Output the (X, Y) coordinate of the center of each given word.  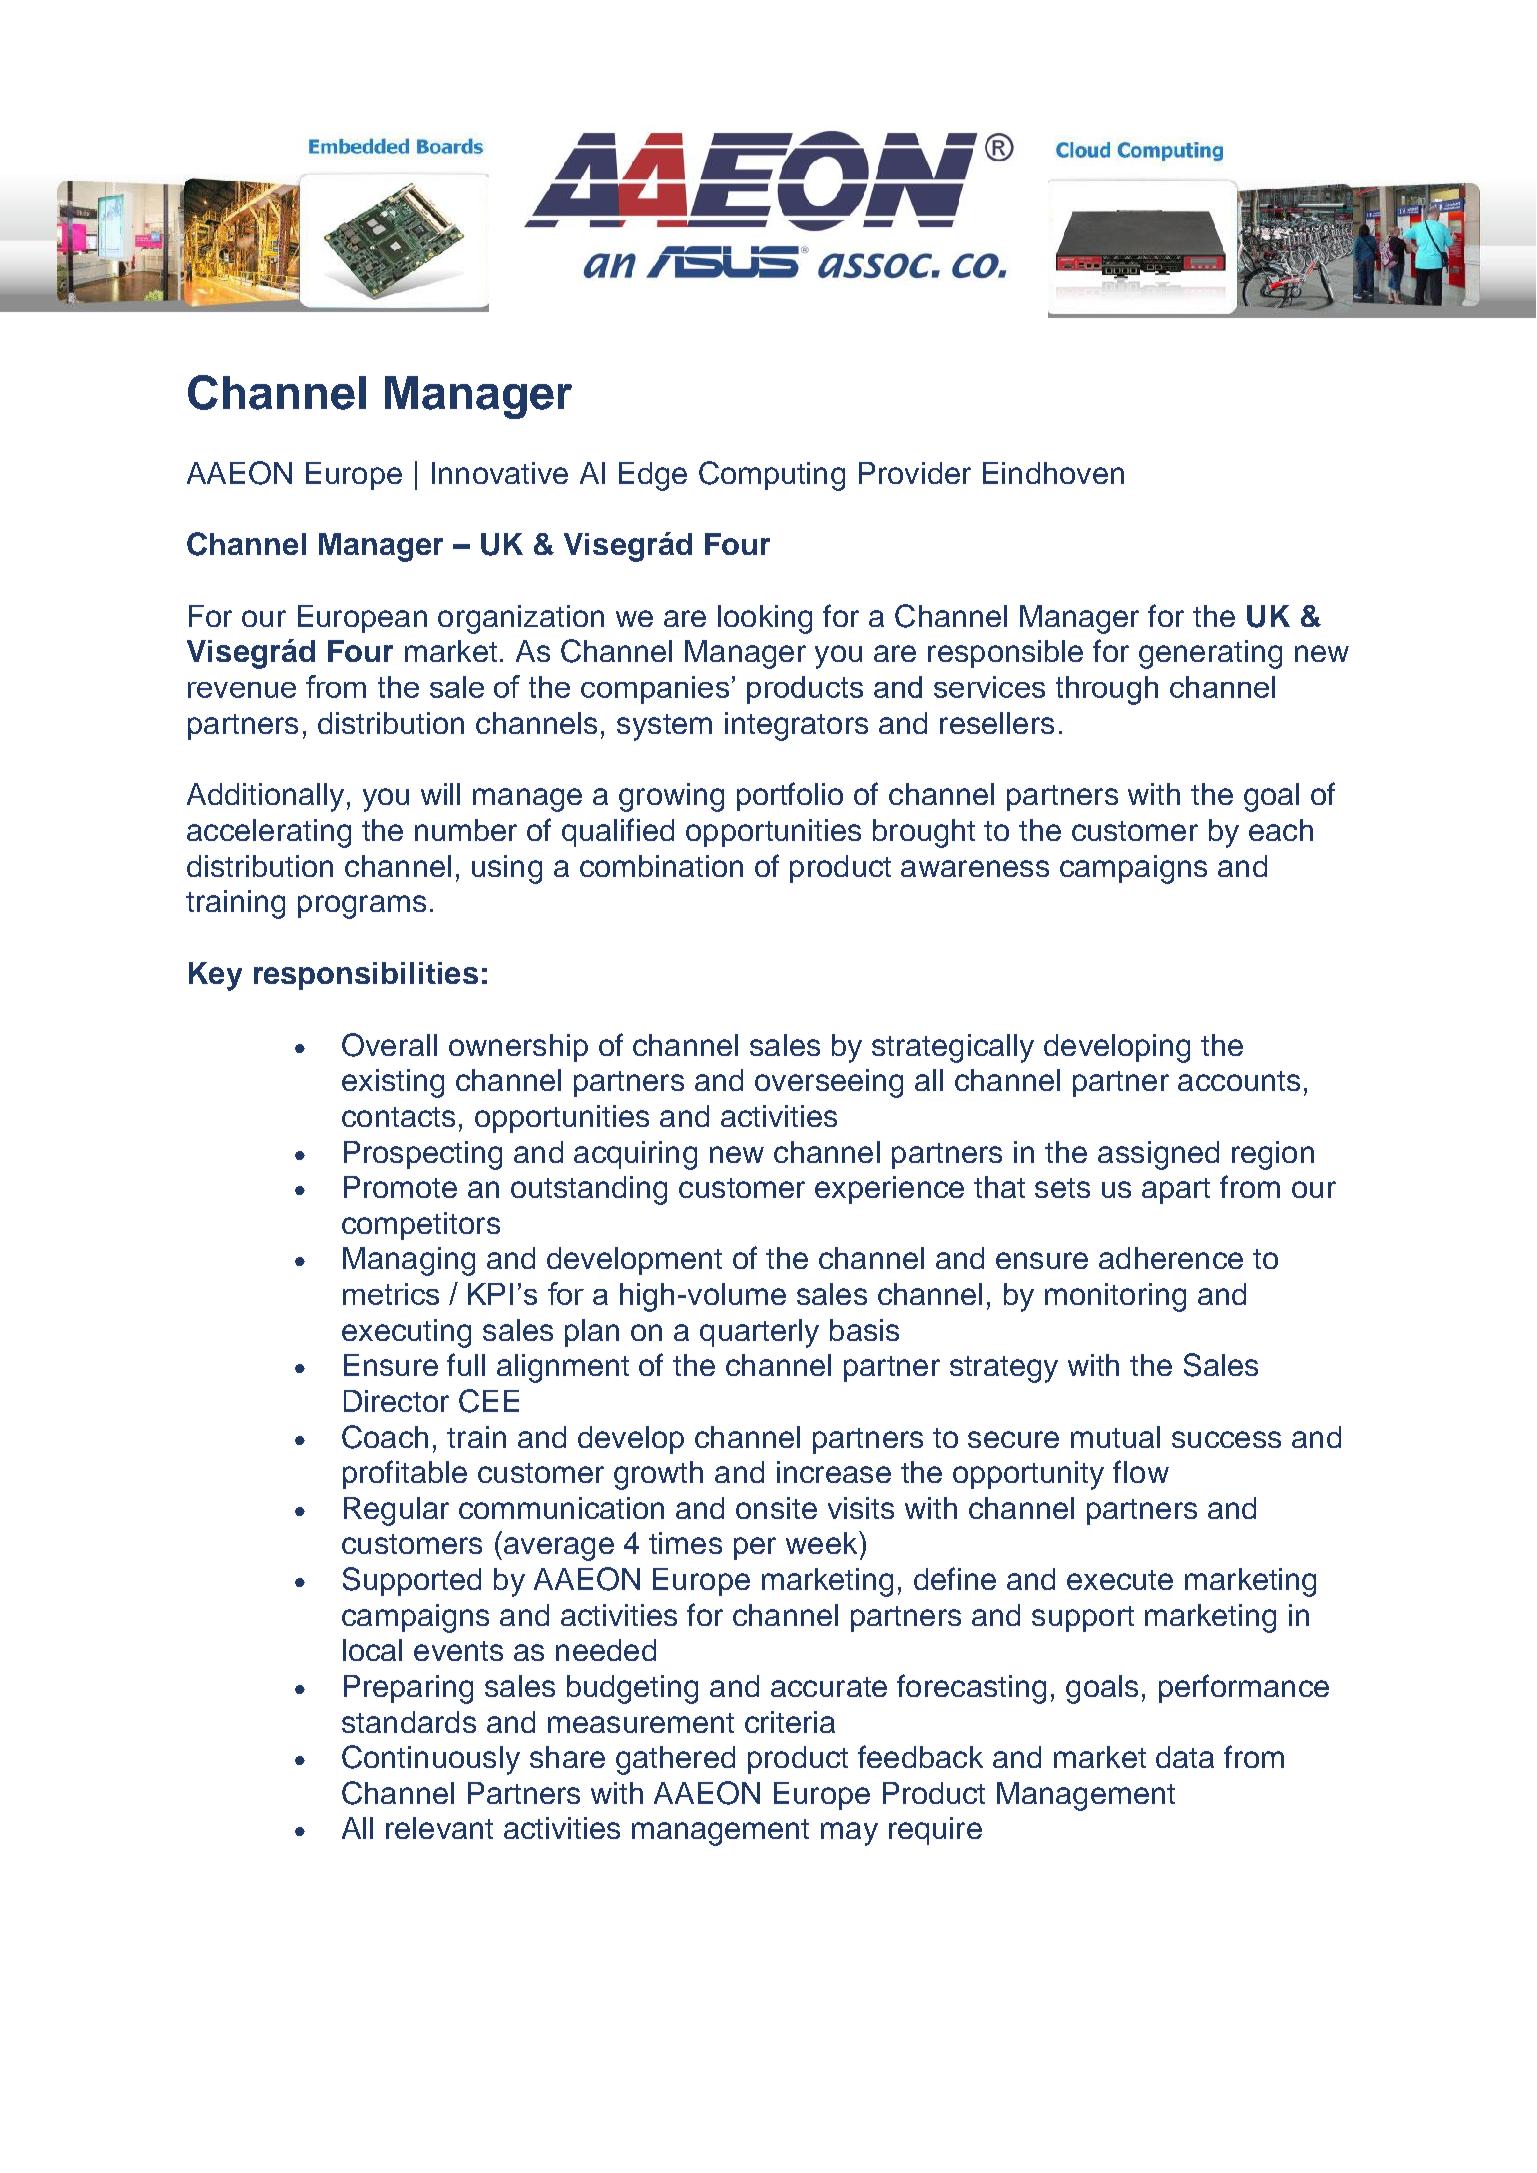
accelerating (269, 833)
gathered (675, 1760)
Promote (400, 1187)
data (1185, 1757)
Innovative (500, 473)
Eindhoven (1053, 473)
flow (1141, 1471)
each (1281, 830)
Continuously (431, 1760)
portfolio (790, 796)
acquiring (635, 1155)
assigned (1158, 1155)
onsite (776, 1508)
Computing (772, 476)
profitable (405, 1474)
